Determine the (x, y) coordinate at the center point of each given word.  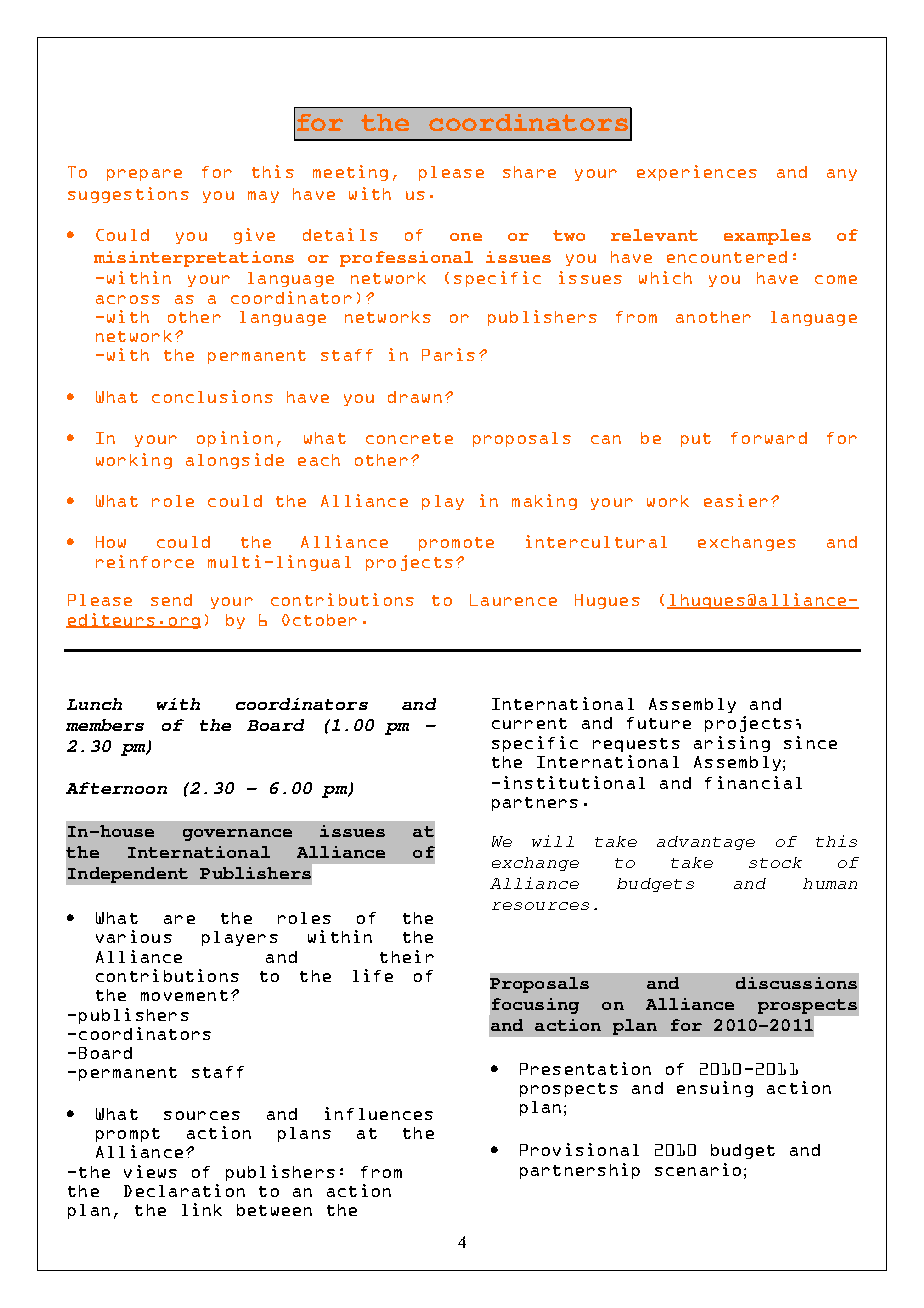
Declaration (184, 1190)
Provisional (579, 1149)
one (466, 237)
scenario (698, 1169)
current (529, 723)
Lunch (94, 704)
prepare (144, 175)
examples (767, 237)
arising (732, 744)
